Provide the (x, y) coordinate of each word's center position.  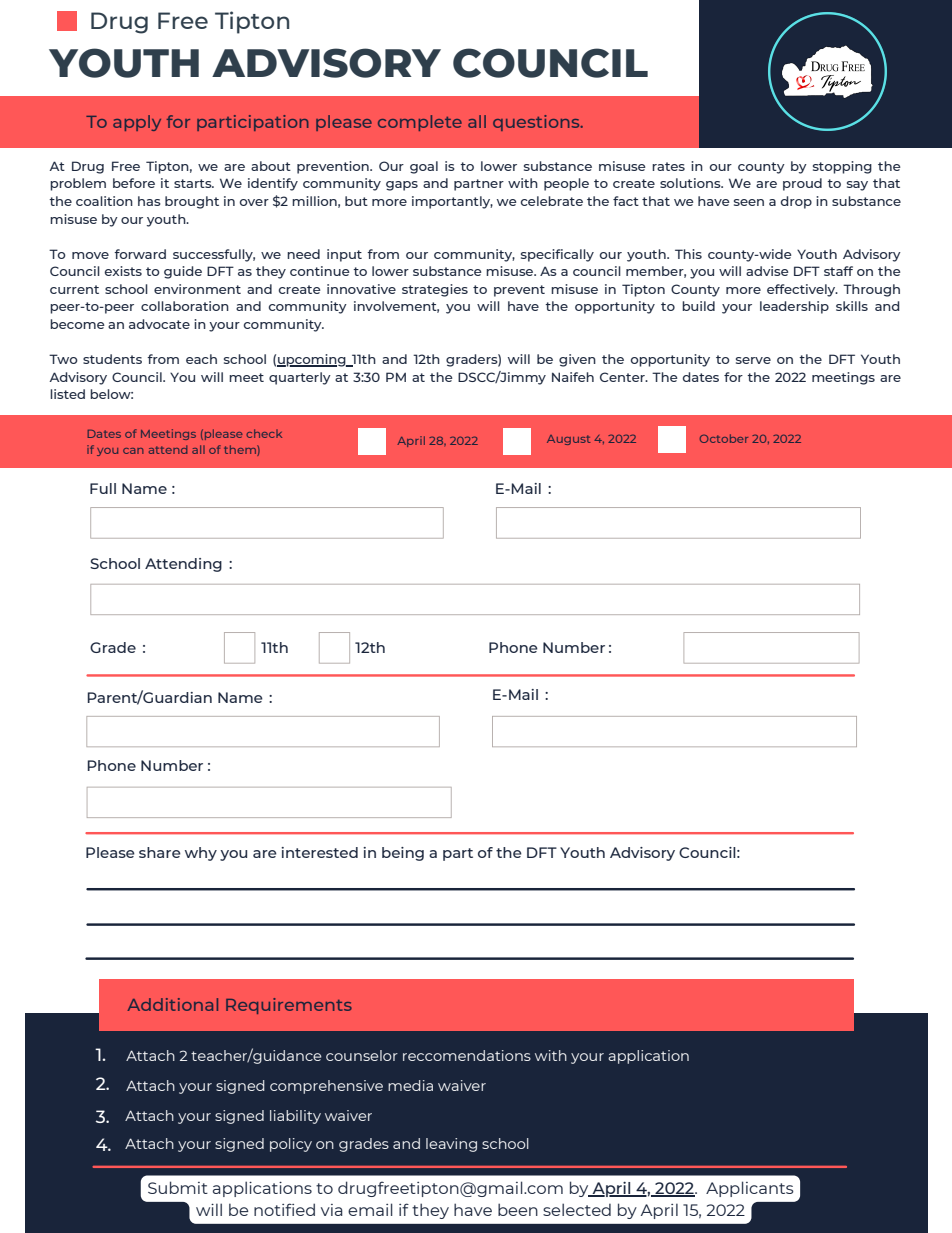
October (724, 438)
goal (424, 167)
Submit (178, 1187)
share (160, 852)
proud (802, 184)
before (134, 183)
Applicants (750, 1189)
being (403, 854)
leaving (451, 1145)
